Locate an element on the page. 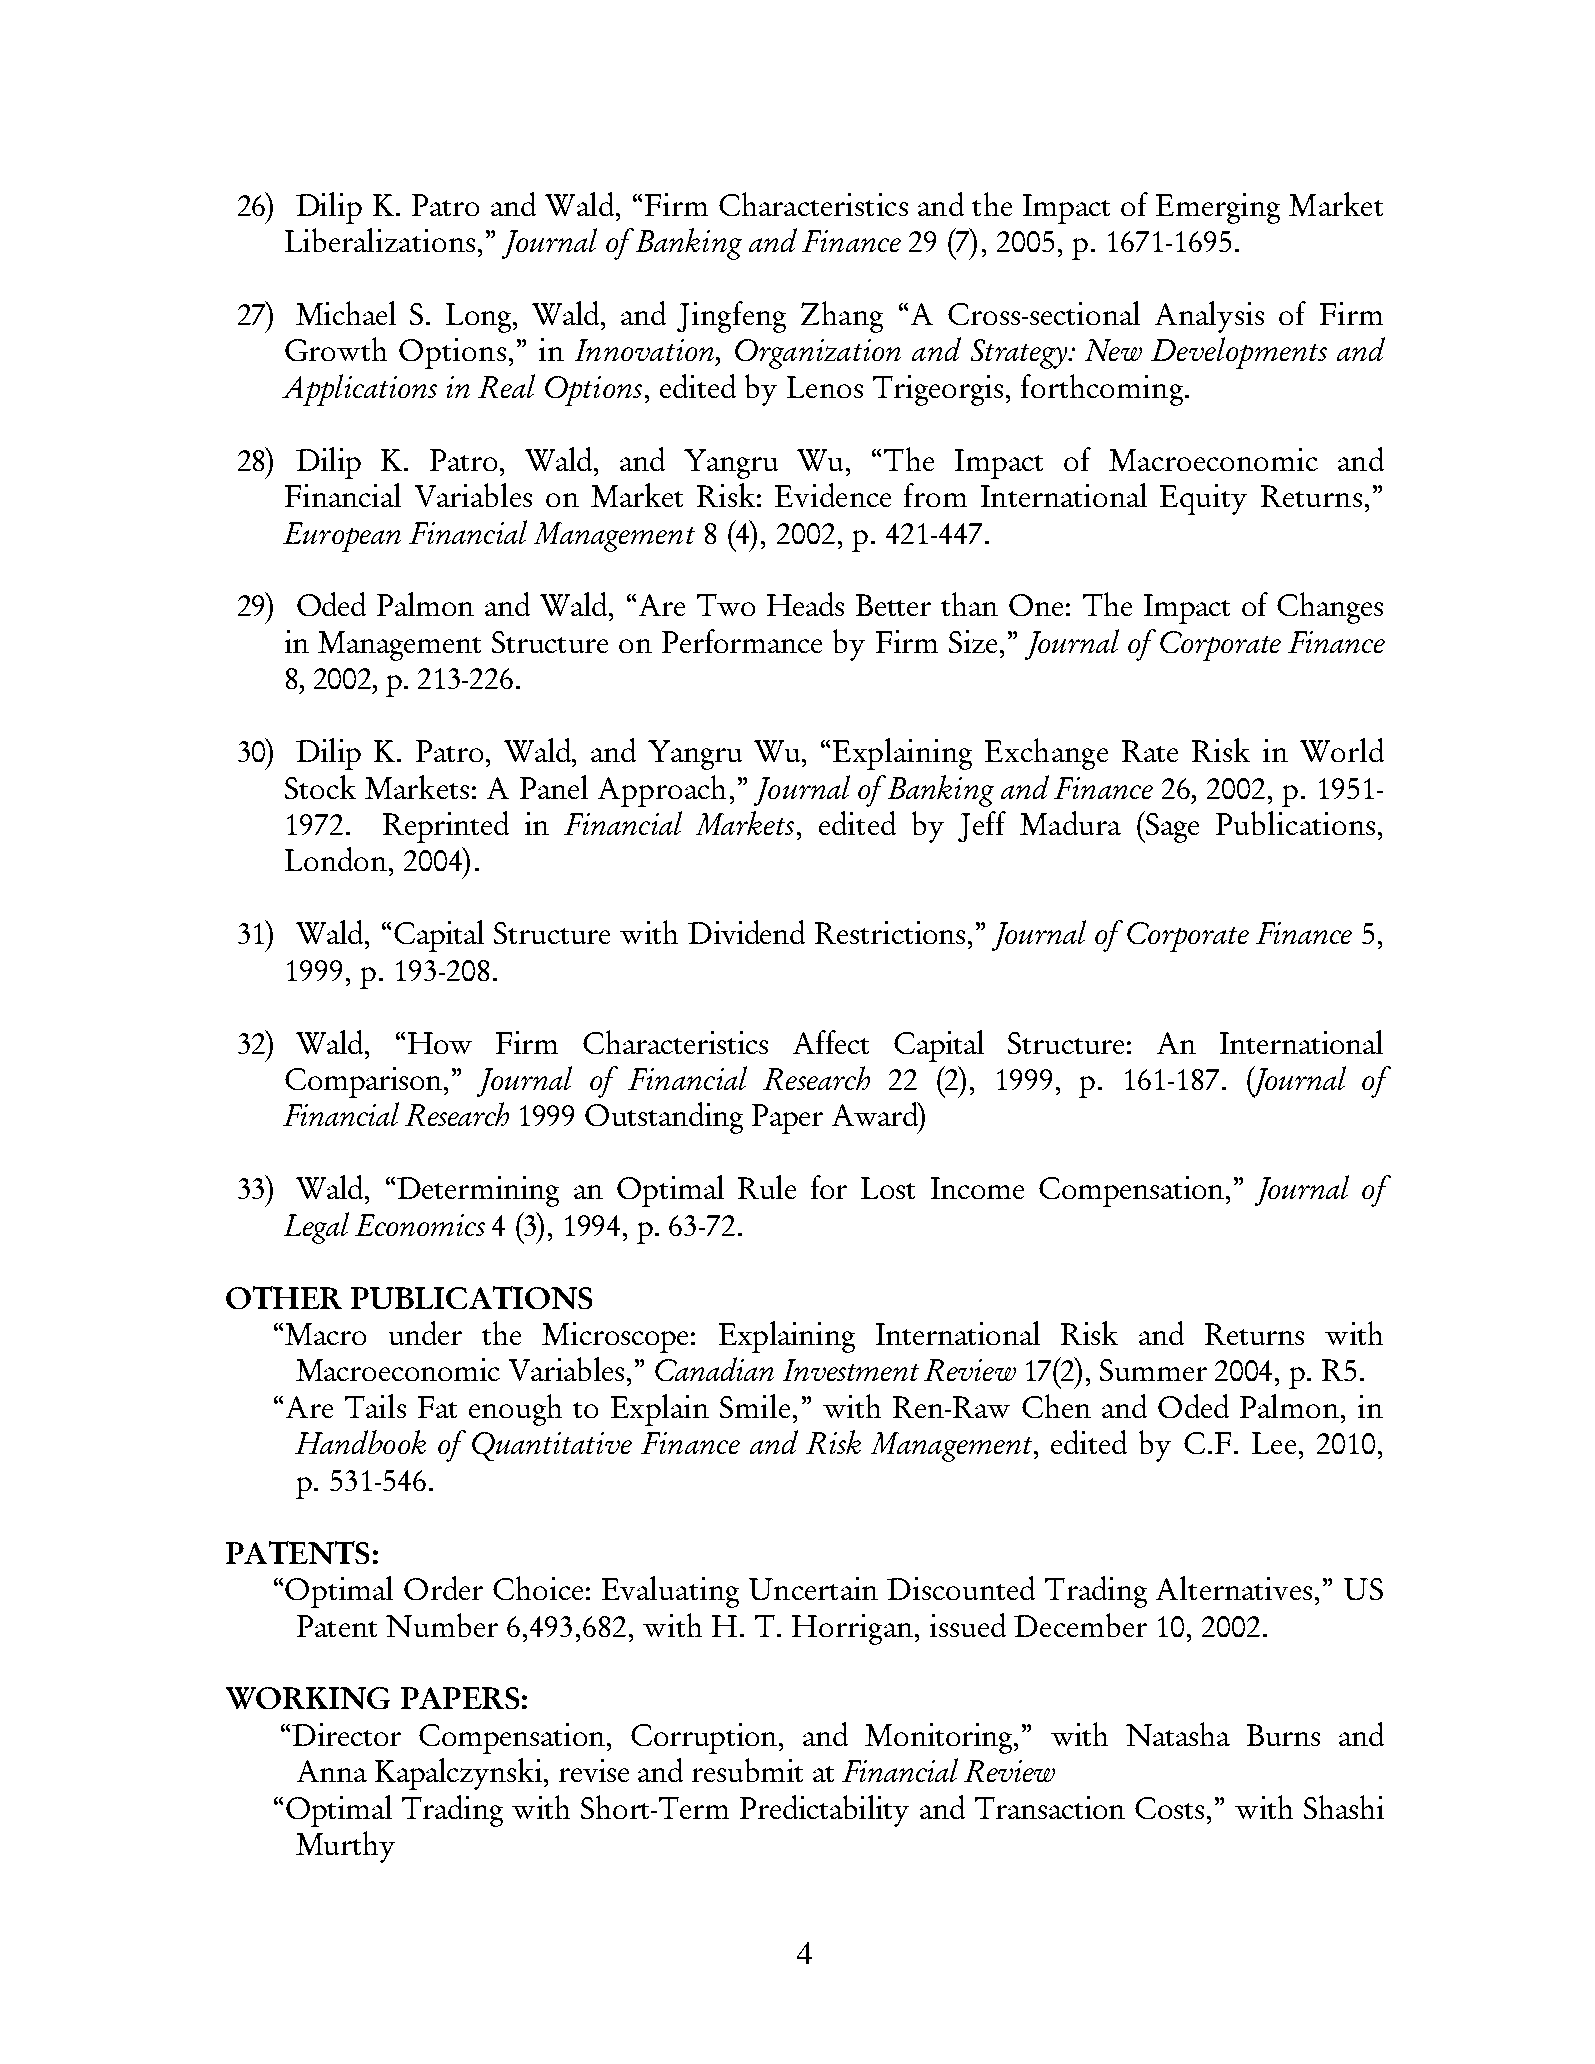 This page has height=2064, width=1595. Emerging is located at coordinates (1218, 208).
